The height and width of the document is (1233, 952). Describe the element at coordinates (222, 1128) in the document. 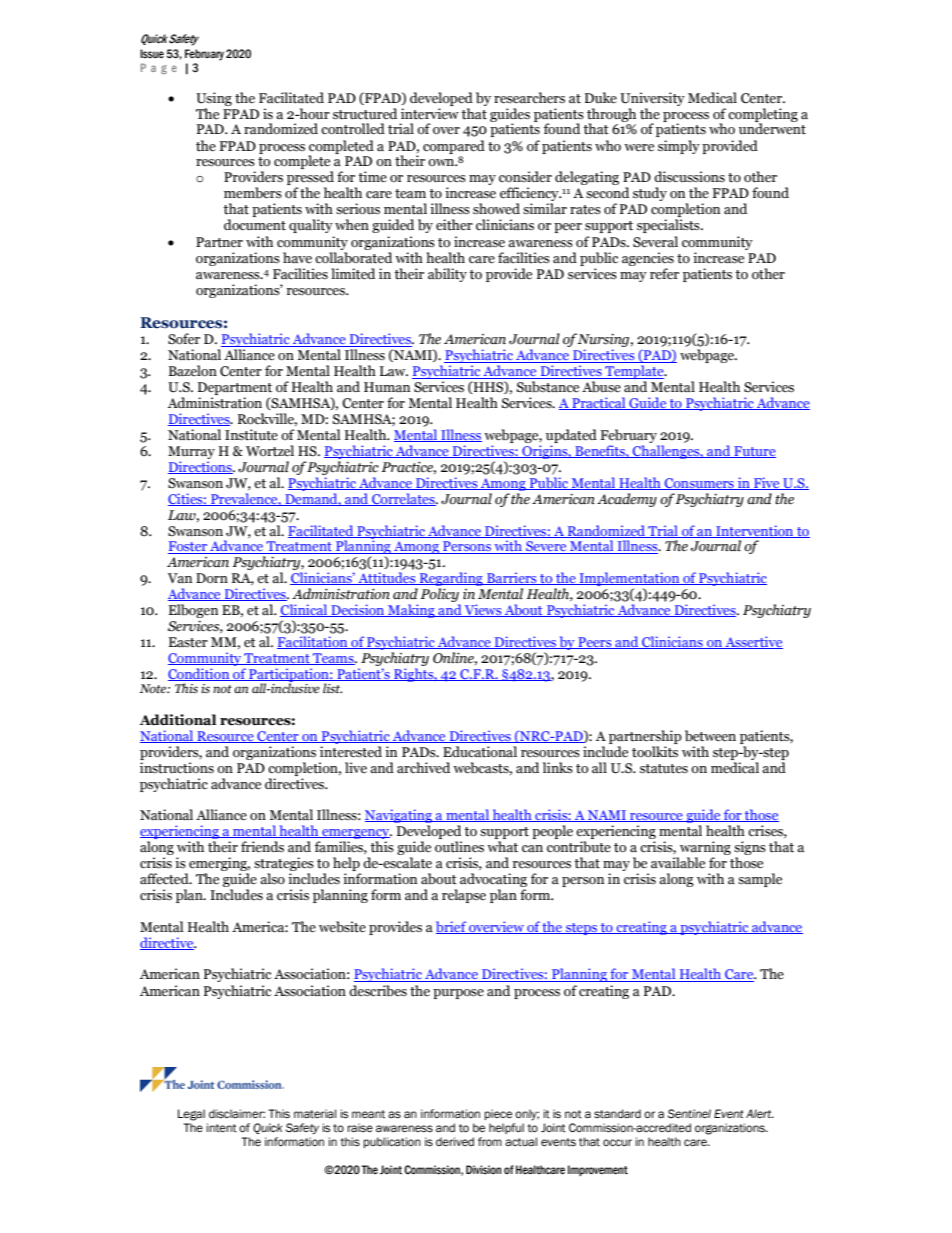

I see `intent` at that location.
